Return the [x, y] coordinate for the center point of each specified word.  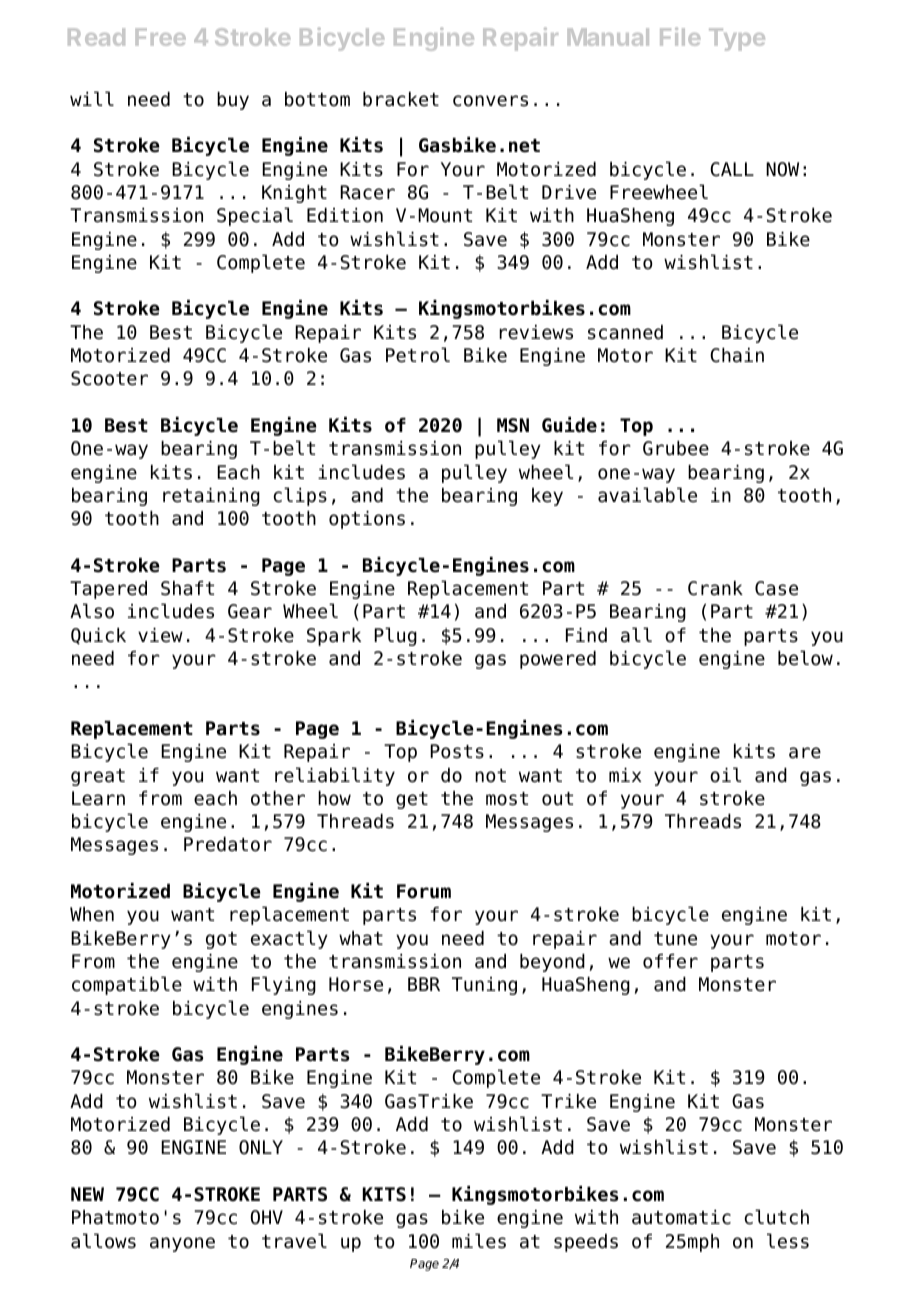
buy [233, 101]
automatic [681, 1217]
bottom [317, 99]
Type [737, 39]
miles [479, 1241]
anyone [182, 1244]
